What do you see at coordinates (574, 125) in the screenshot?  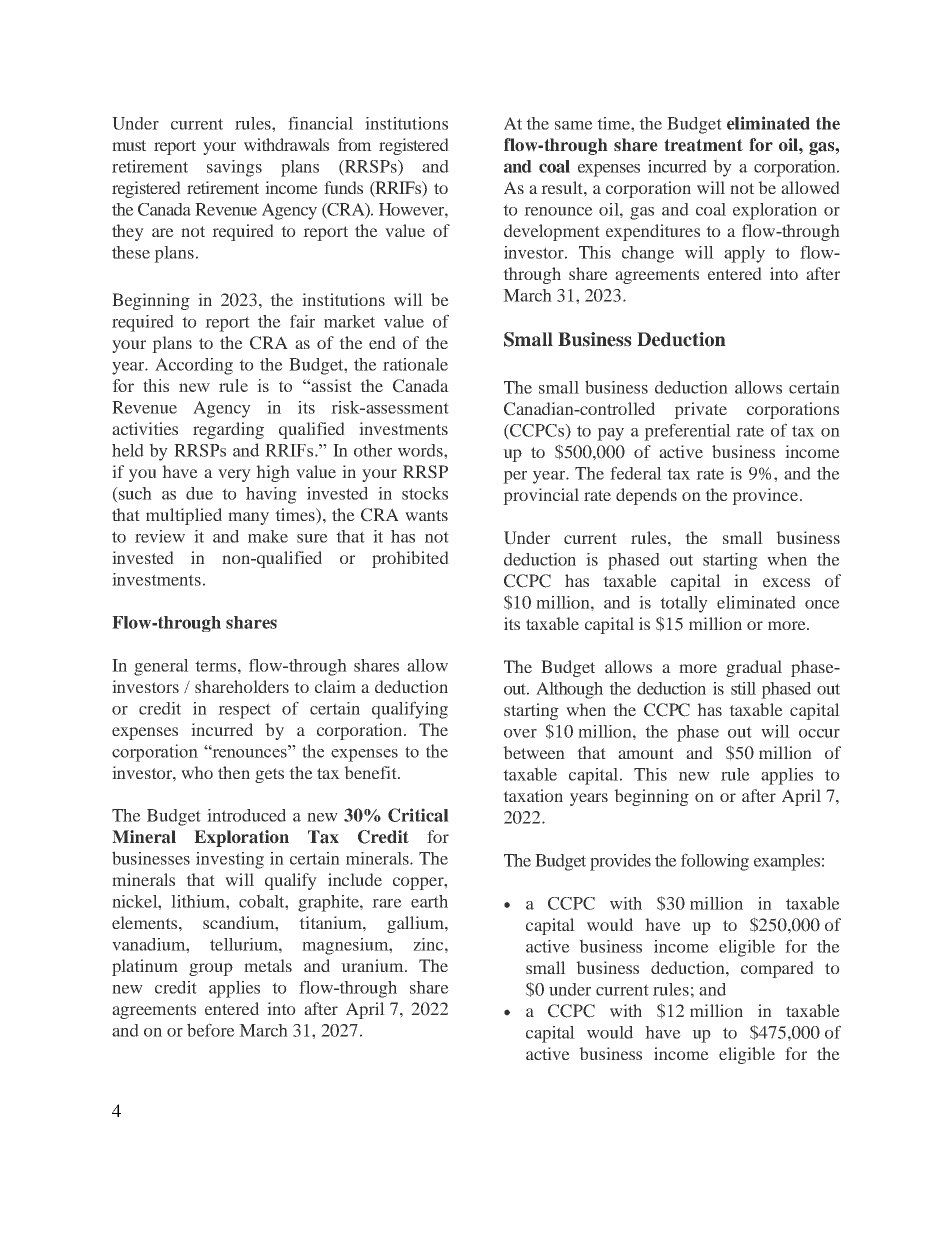 I see `same` at bounding box center [574, 125].
